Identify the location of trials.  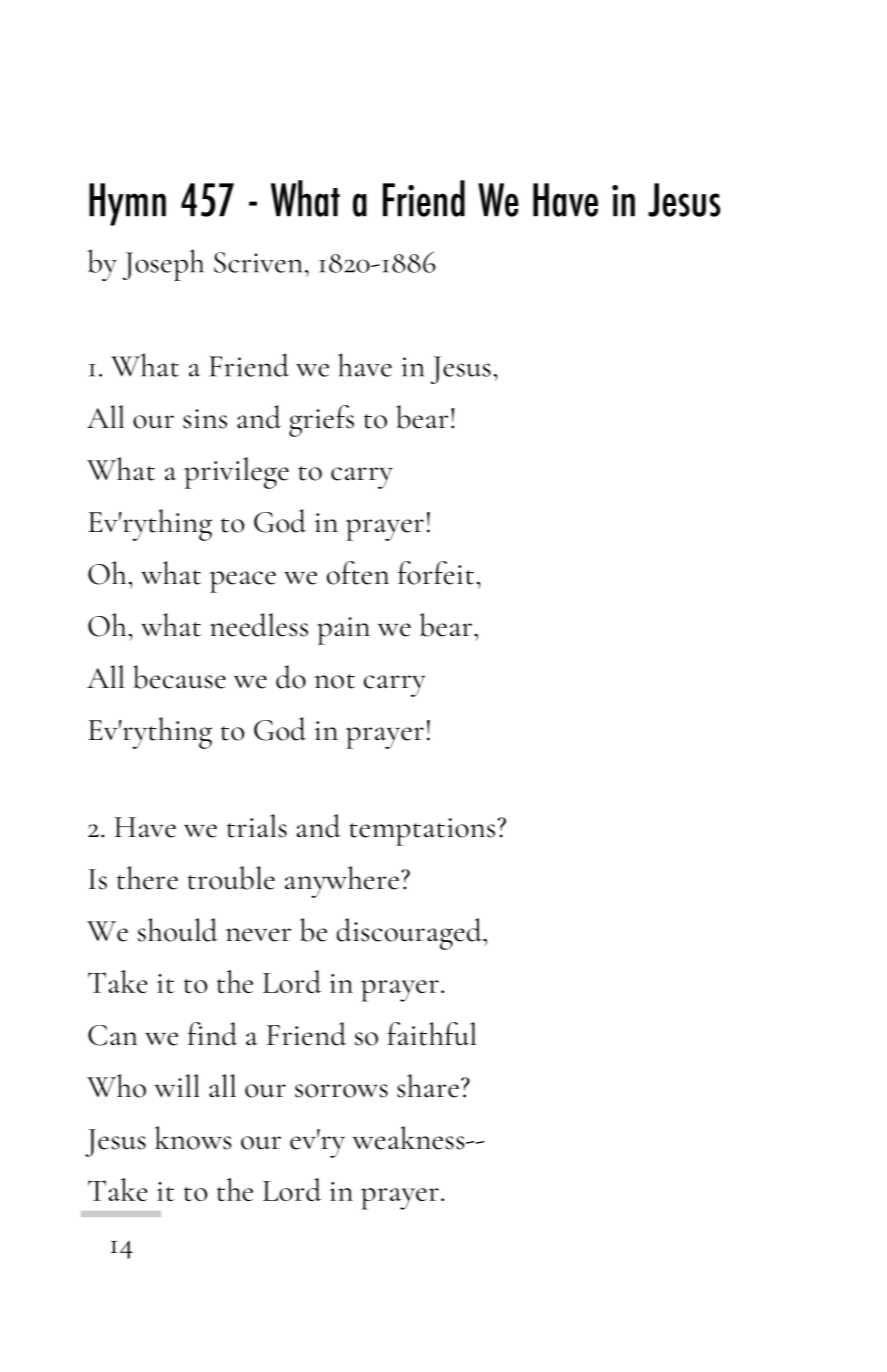
(257, 826).
